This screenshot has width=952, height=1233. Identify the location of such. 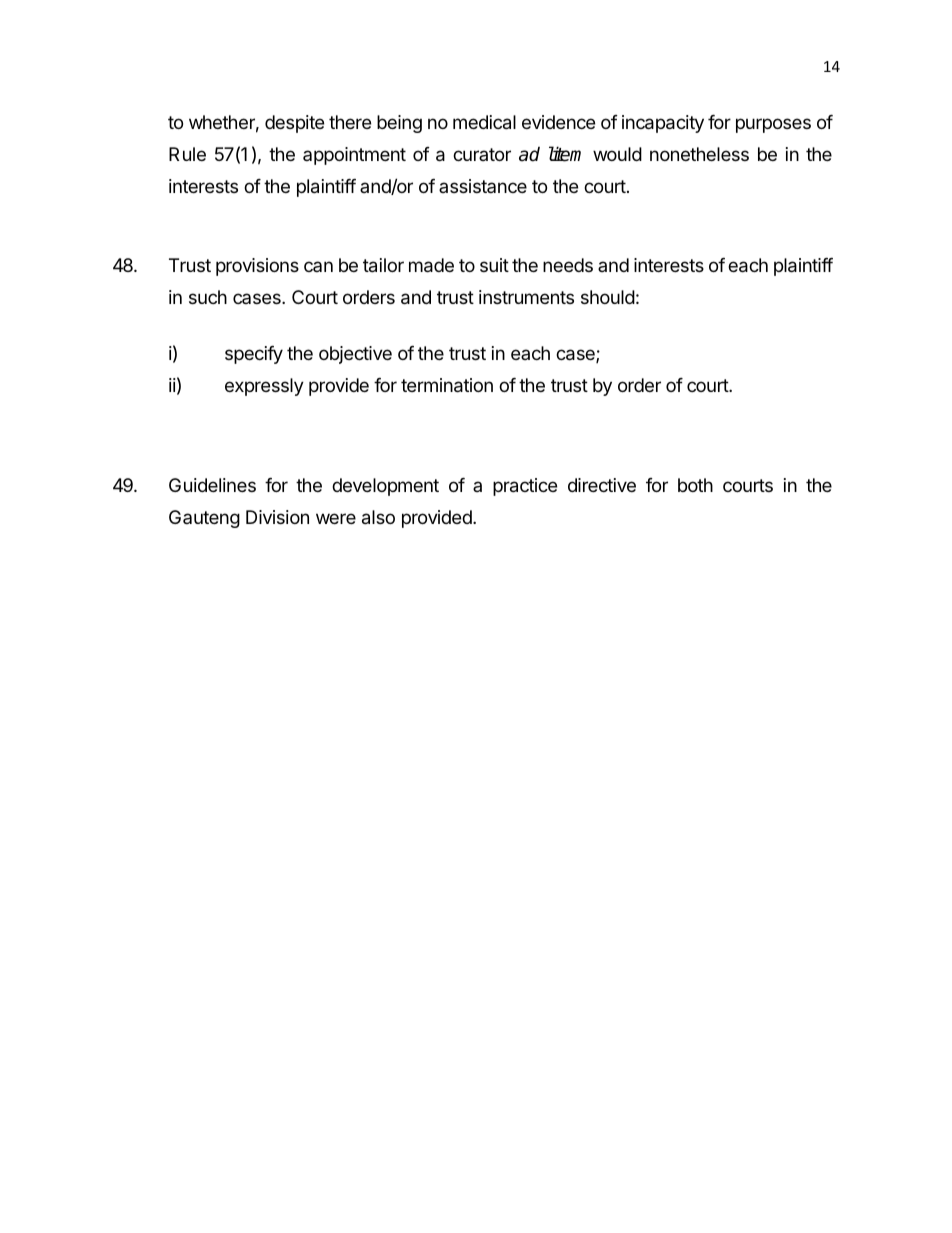
(208, 297).
